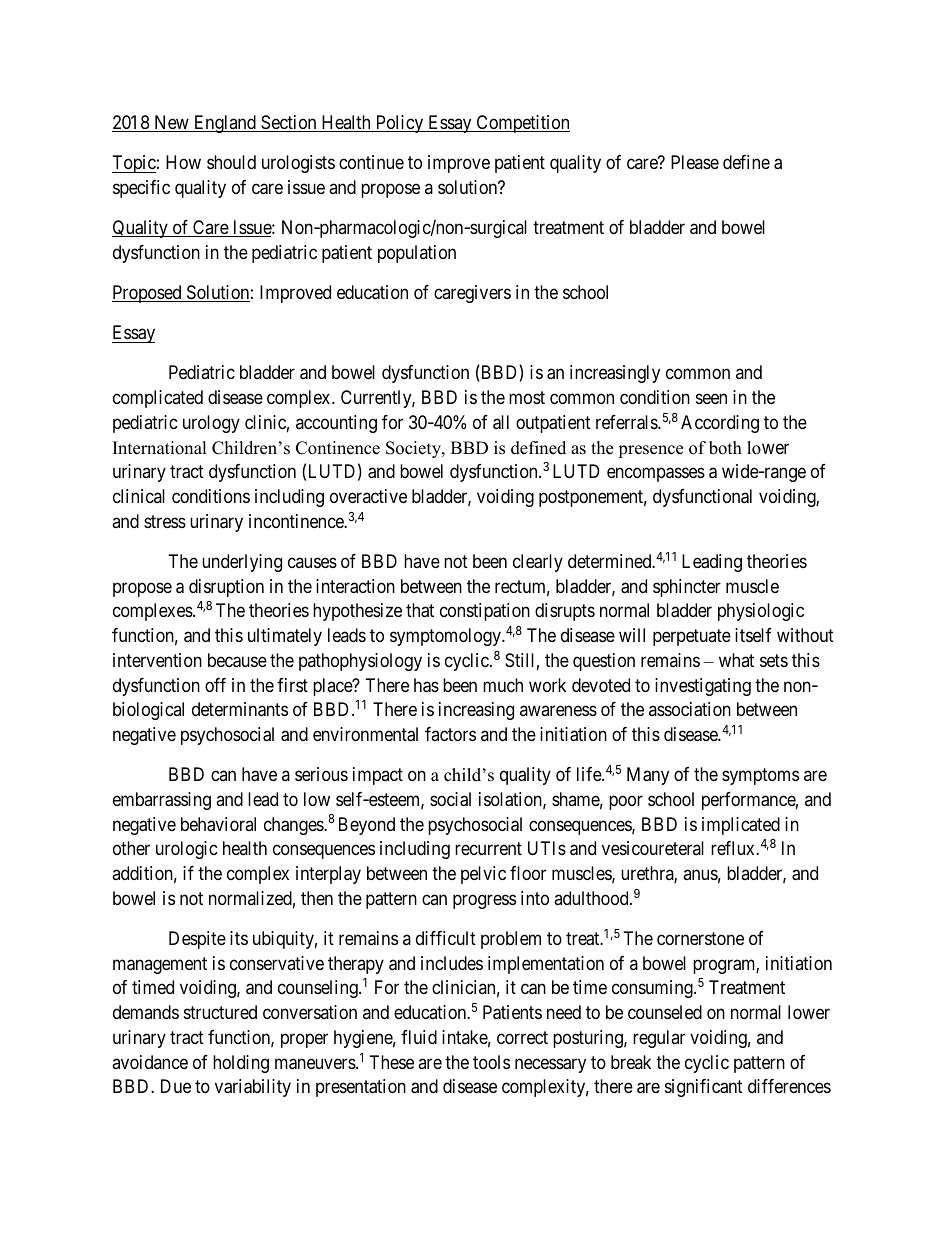 The image size is (952, 1233). What do you see at coordinates (522, 124) in the screenshot?
I see `Competition` at bounding box center [522, 124].
